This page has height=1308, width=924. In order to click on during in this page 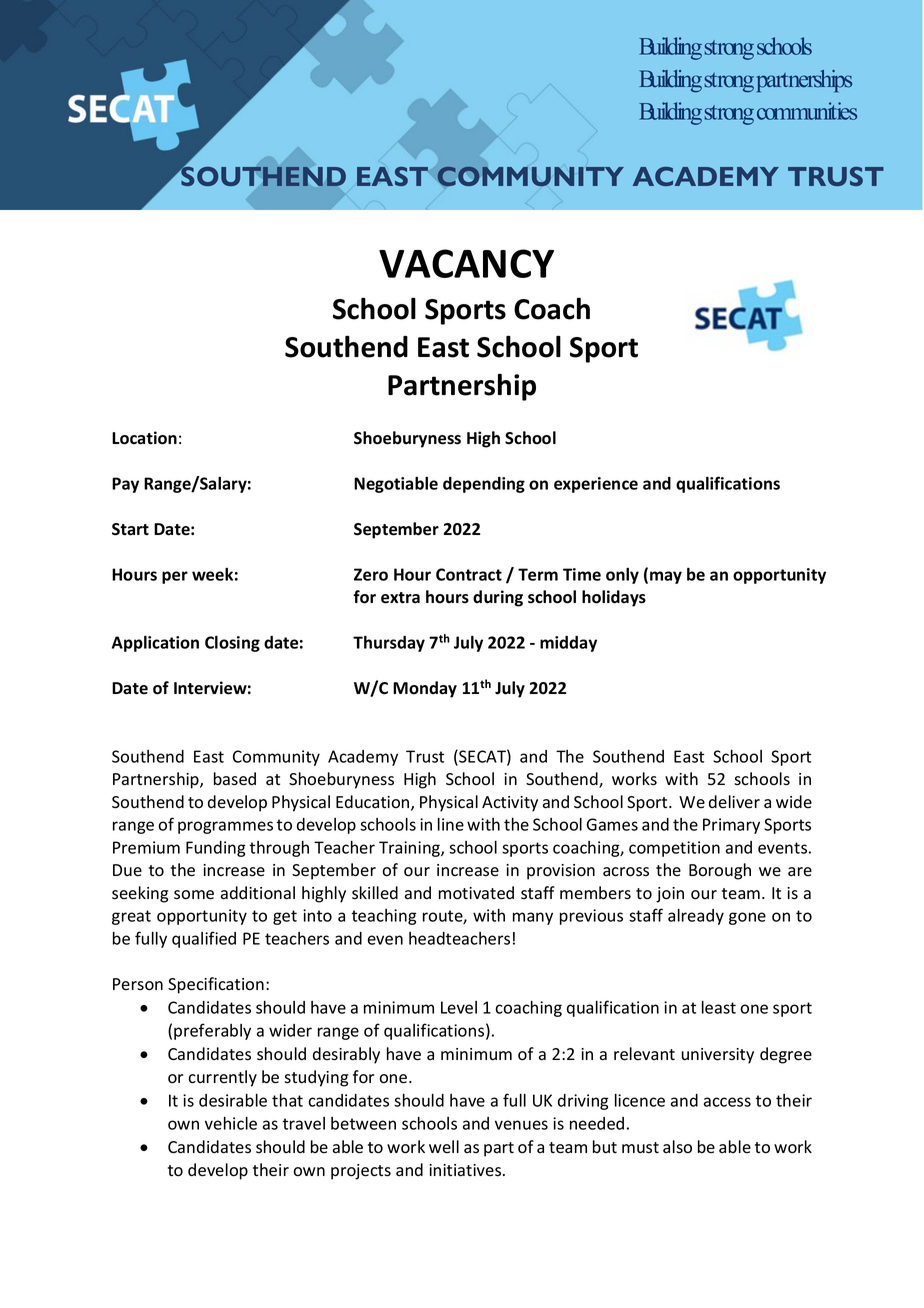, I will do `click(498, 598)`.
